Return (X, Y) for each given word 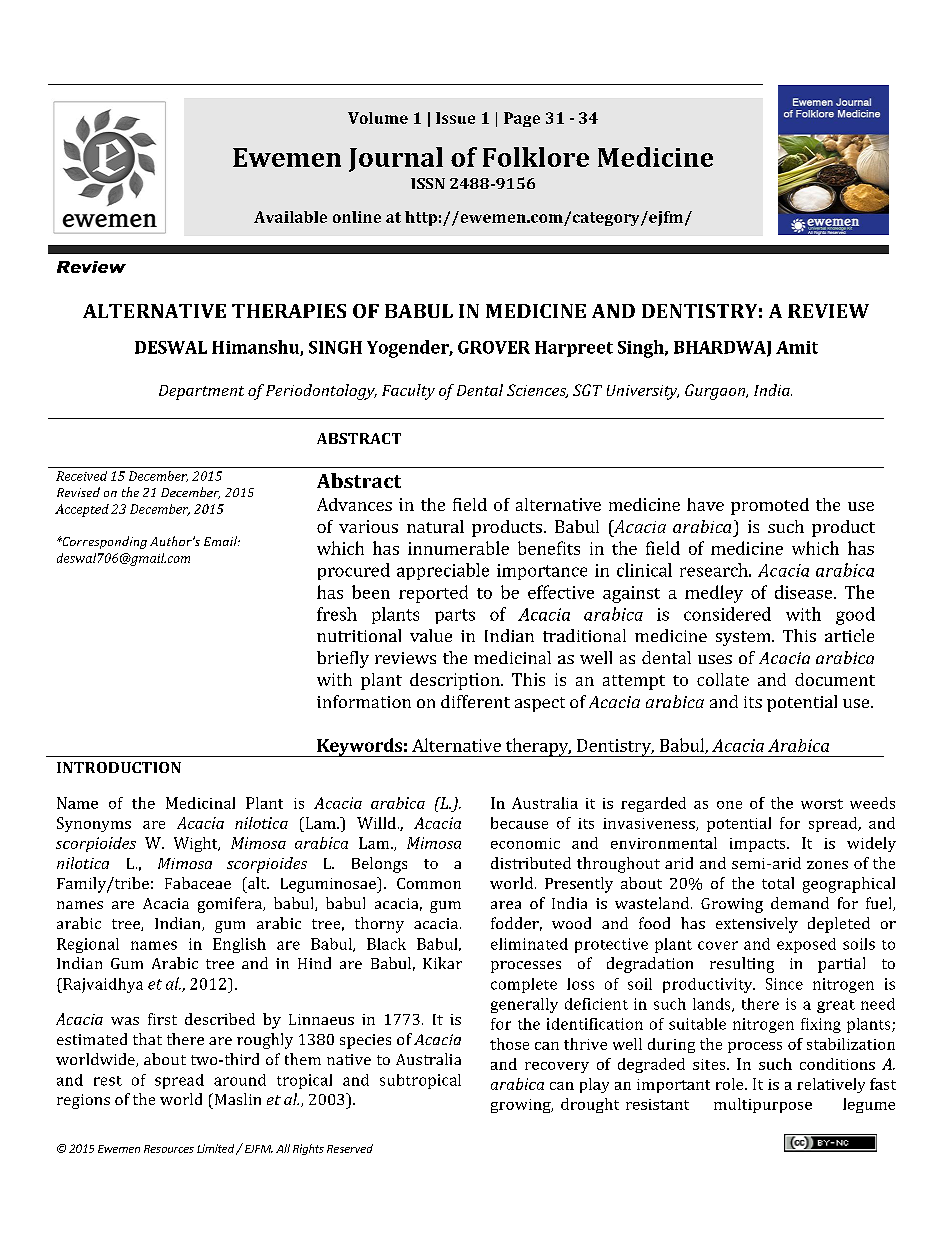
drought (590, 1105)
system (744, 638)
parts (455, 616)
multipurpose (763, 1105)
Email (221, 541)
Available (290, 217)
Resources (169, 1149)
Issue (455, 118)
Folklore (536, 157)
